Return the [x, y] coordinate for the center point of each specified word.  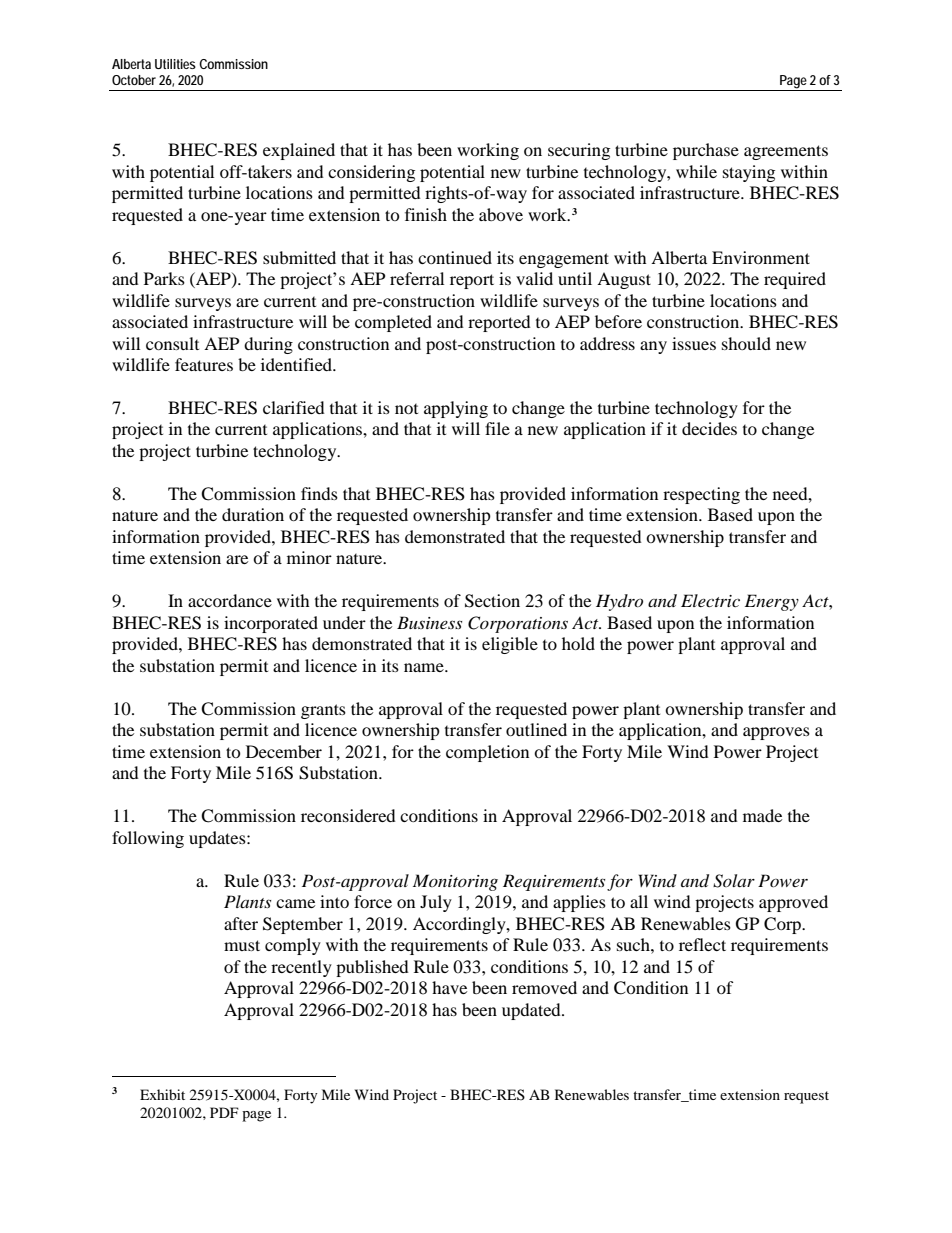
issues [694, 343]
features [204, 364]
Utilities [175, 64]
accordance [230, 600]
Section [492, 601]
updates [218, 839]
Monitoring [455, 882]
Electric [710, 600]
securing [579, 151]
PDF [224, 1112]
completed [393, 323]
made [762, 815]
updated [532, 1011]
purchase [706, 151]
